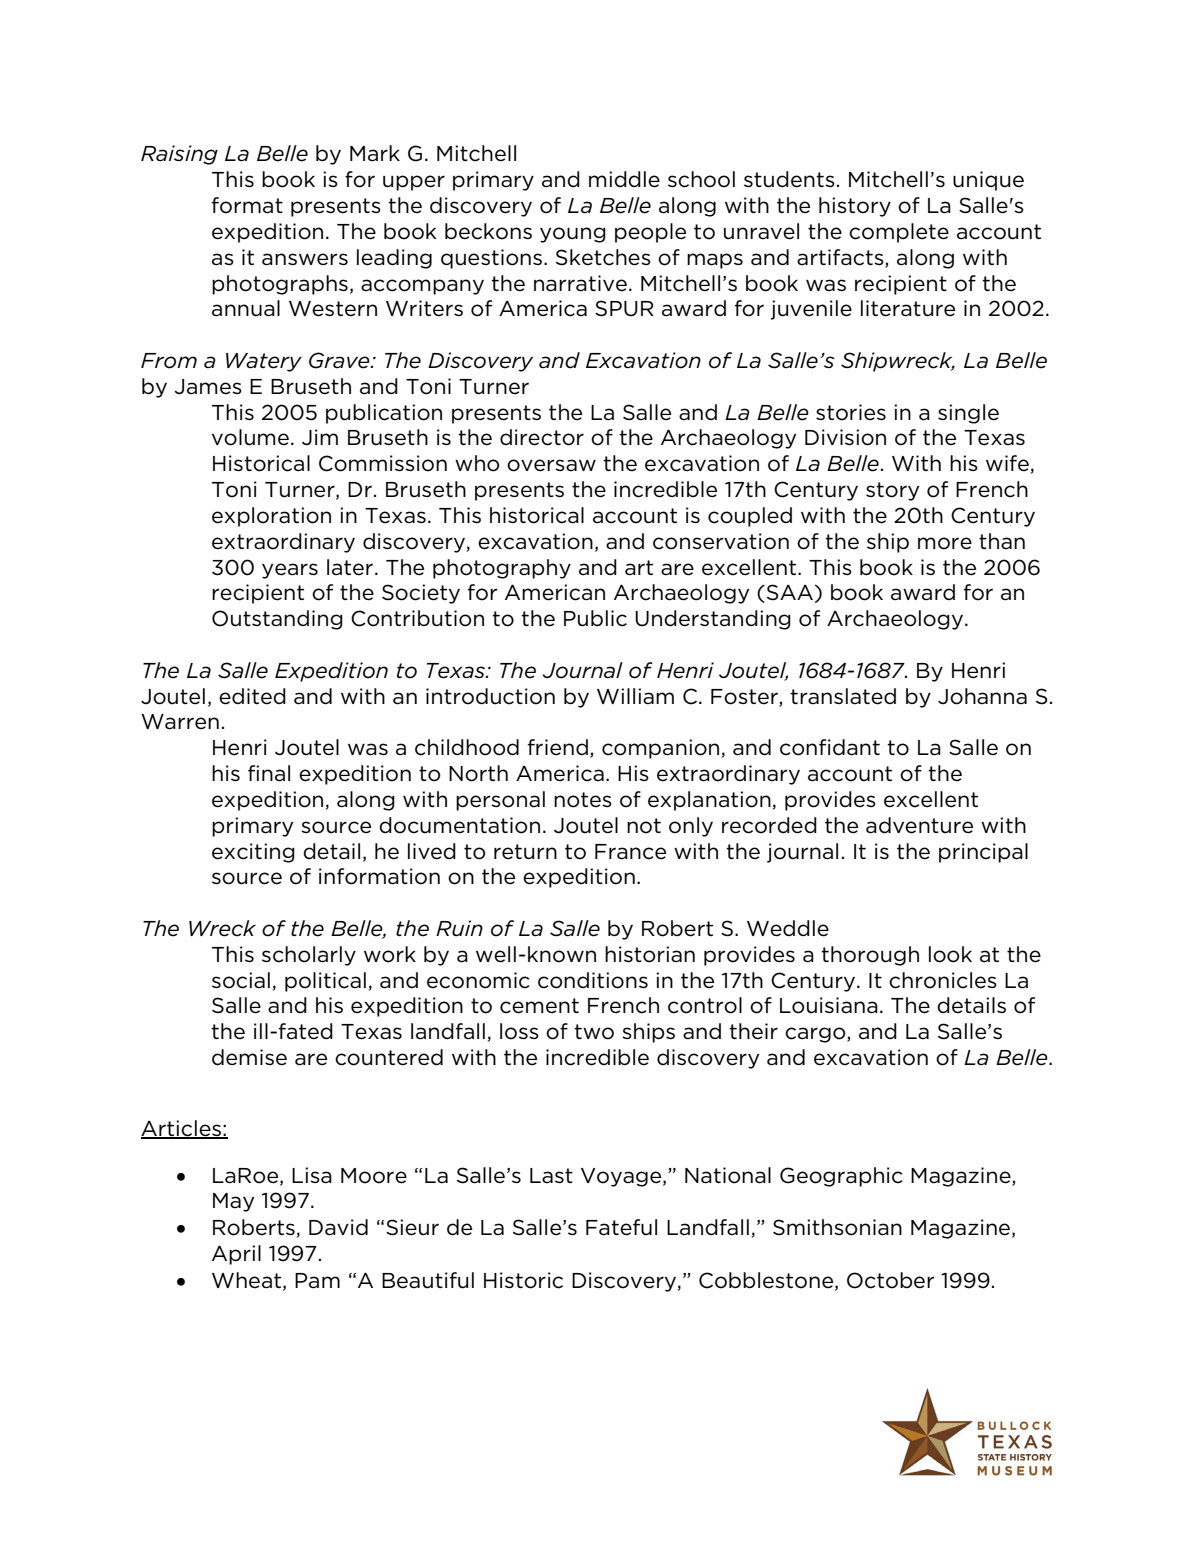 The height and width of the screenshot is (1549, 1197). What do you see at coordinates (845, 437) in the screenshot?
I see `Division` at bounding box center [845, 437].
